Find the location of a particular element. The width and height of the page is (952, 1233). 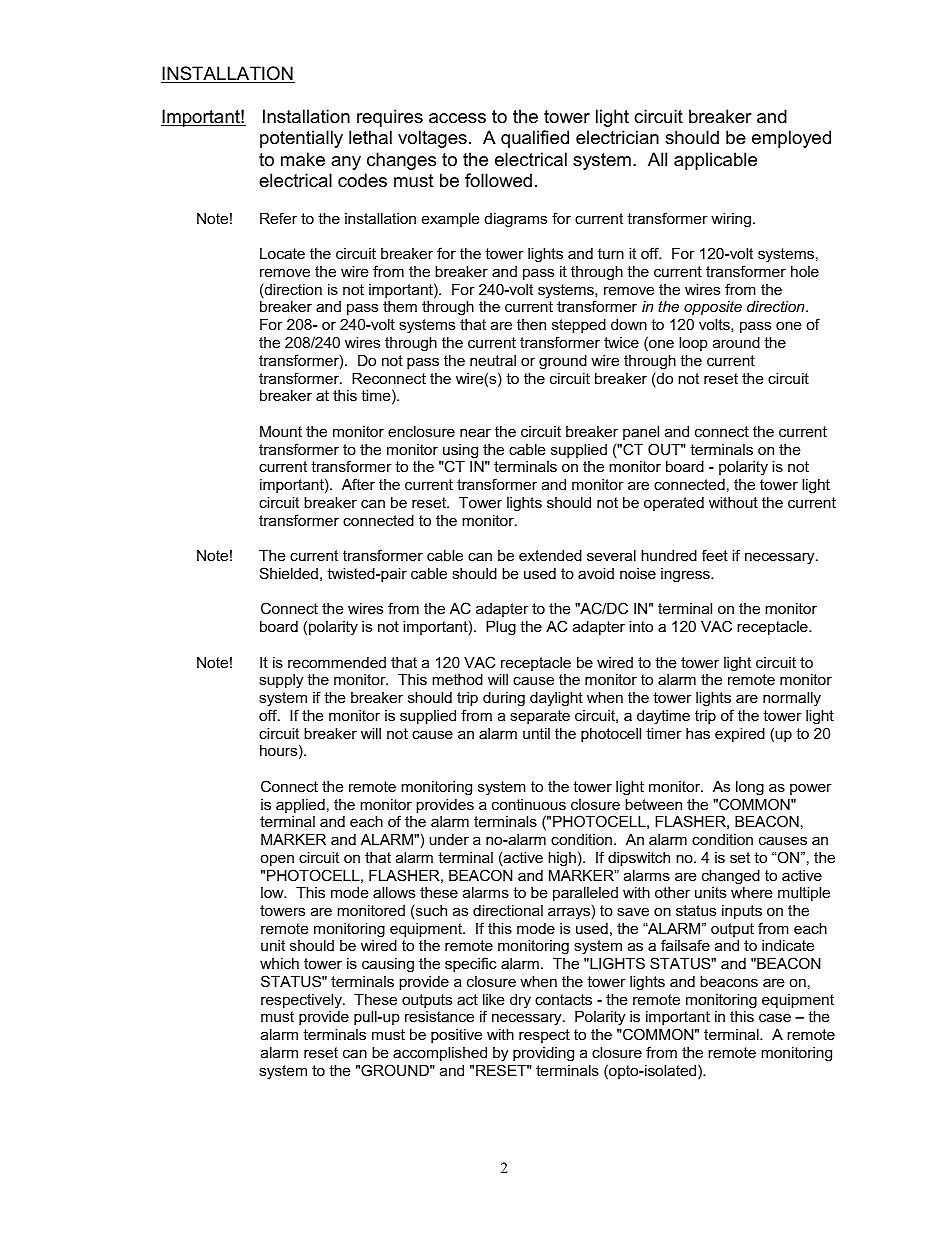

employed is located at coordinates (791, 139).
